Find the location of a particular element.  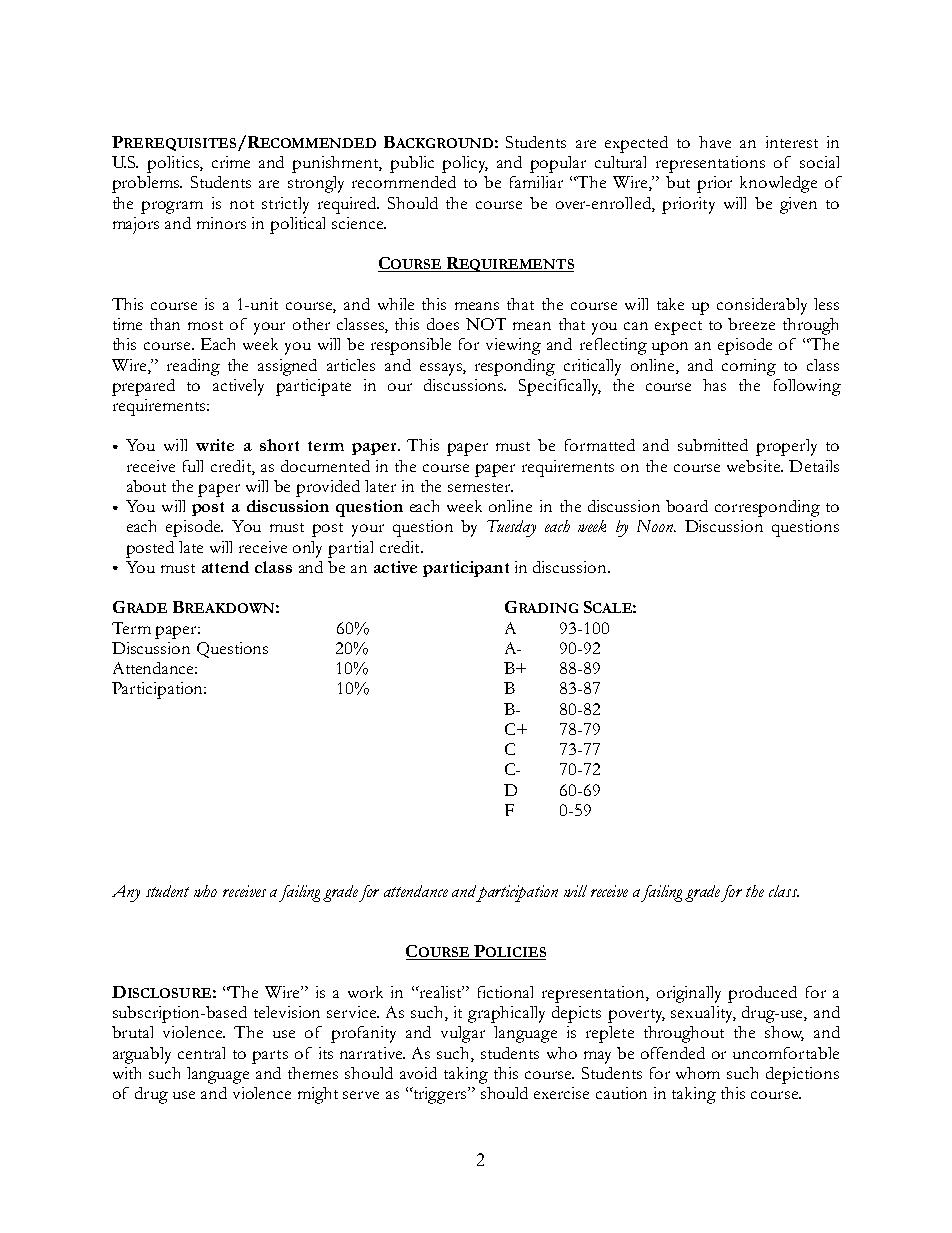

central is located at coordinates (201, 1053).
